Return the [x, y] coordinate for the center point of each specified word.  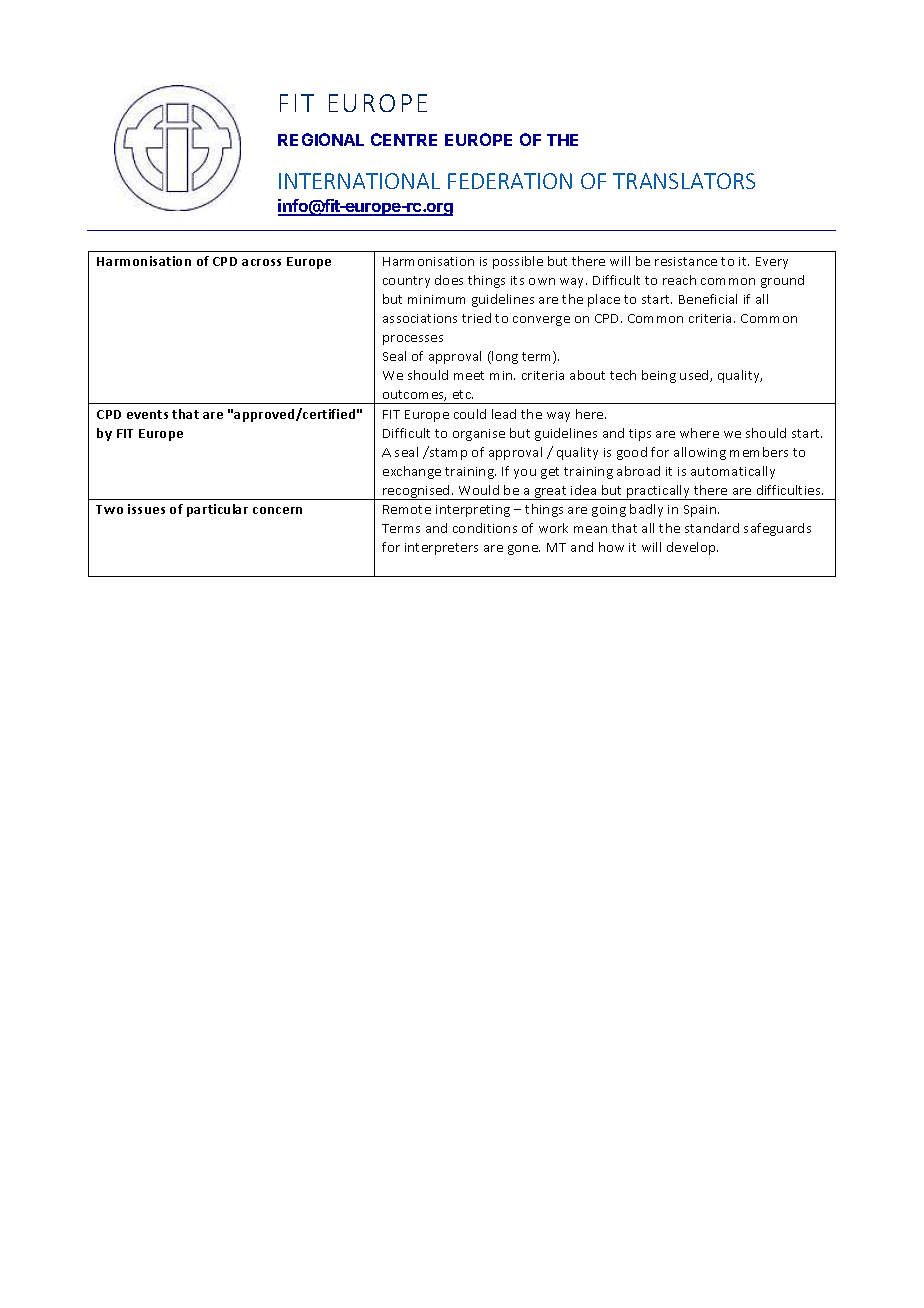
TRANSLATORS [684, 181]
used [695, 376]
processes [413, 340]
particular [217, 510]
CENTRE [404, 139]
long [504, 357]
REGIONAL [321, 139]
